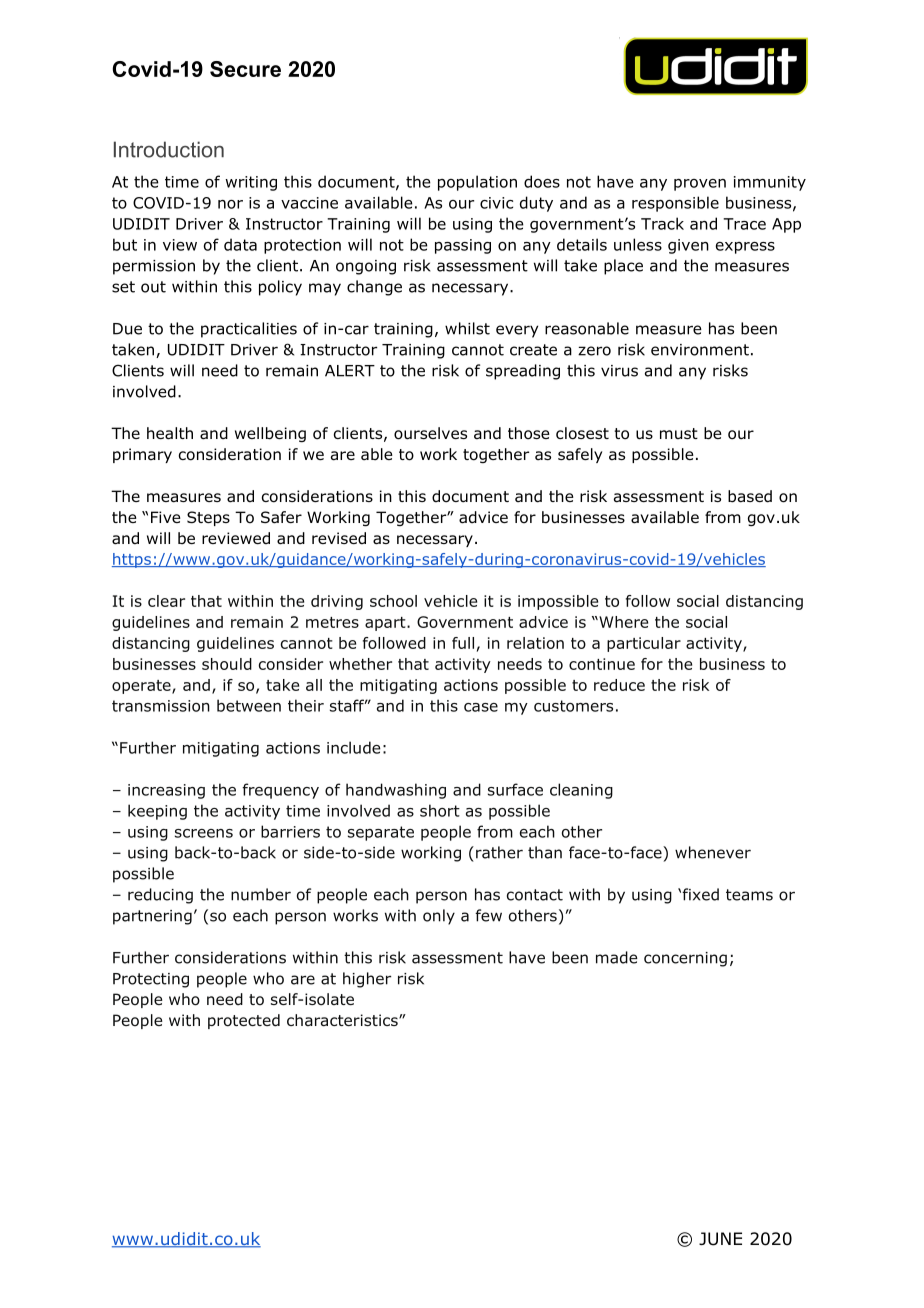  I want to click on must, so click(679, 433).
